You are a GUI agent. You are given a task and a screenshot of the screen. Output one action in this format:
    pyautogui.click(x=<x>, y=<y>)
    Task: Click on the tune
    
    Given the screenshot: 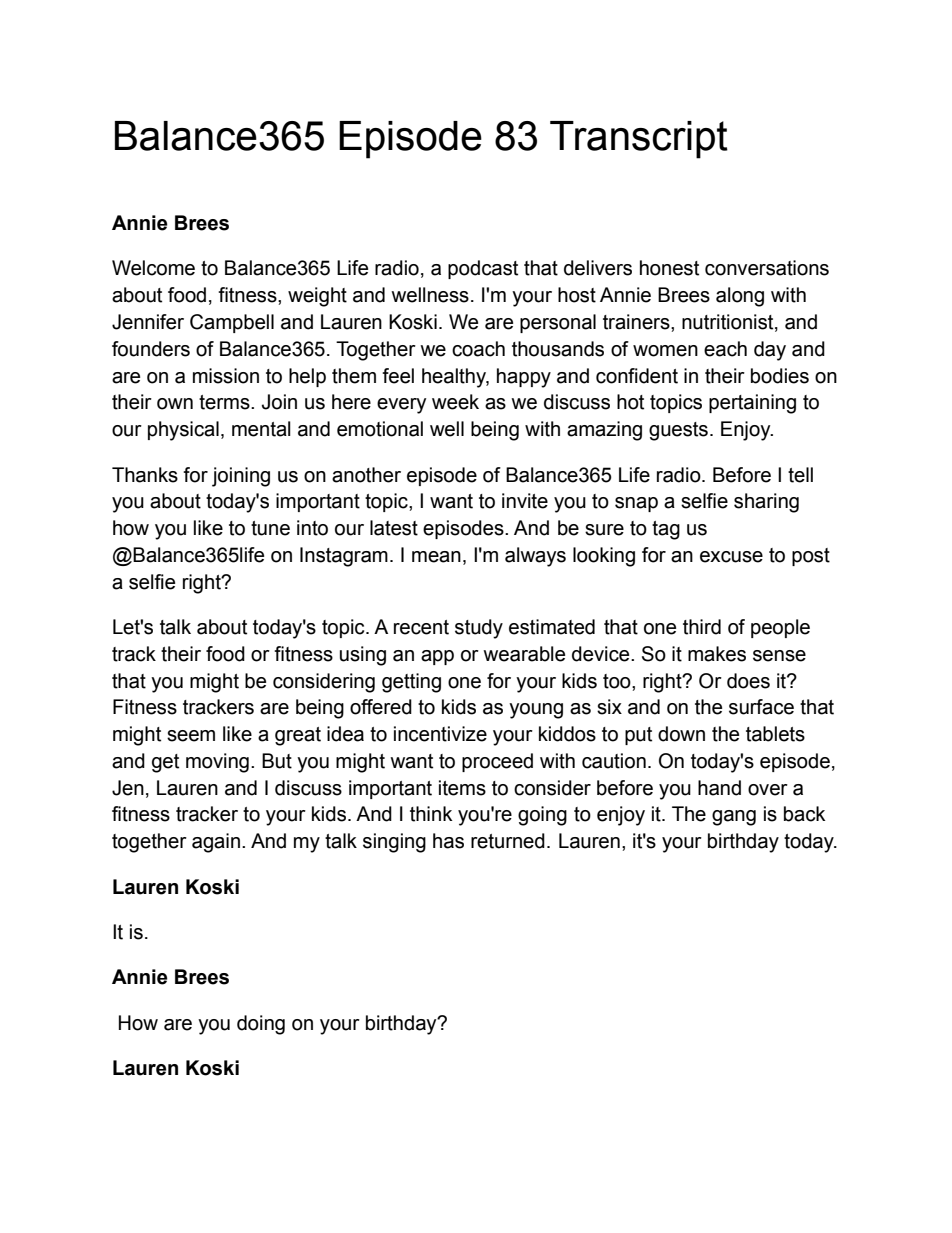 What is the action you would take?
    pyautogui.click(x=270, y=528)
